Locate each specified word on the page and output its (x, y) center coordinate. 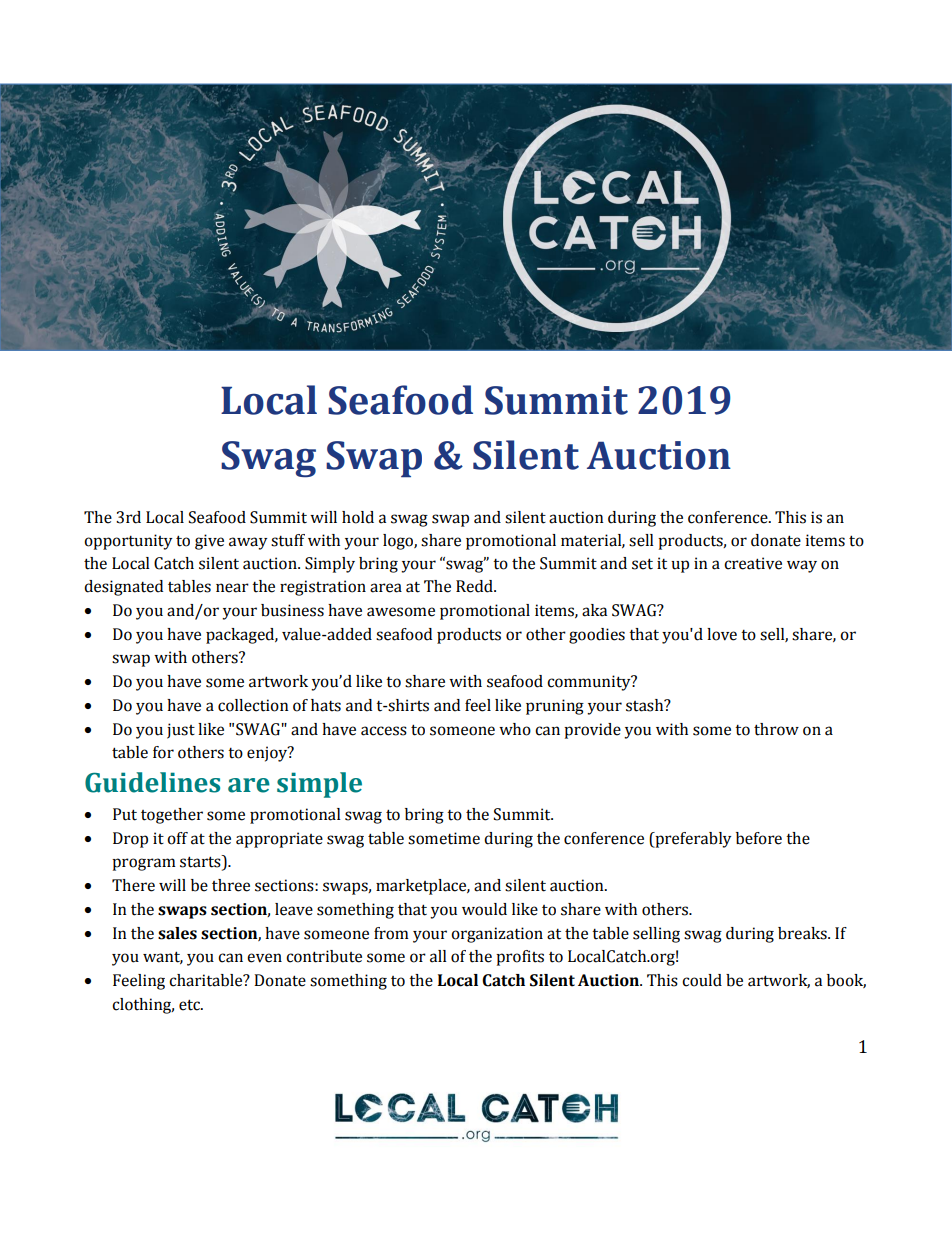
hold (358, 517)
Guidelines (152, 782)
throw (776, 729)
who (515, 729)
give (209, 542)
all (438, 956)
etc (190, 1005)
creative (753, 563)
